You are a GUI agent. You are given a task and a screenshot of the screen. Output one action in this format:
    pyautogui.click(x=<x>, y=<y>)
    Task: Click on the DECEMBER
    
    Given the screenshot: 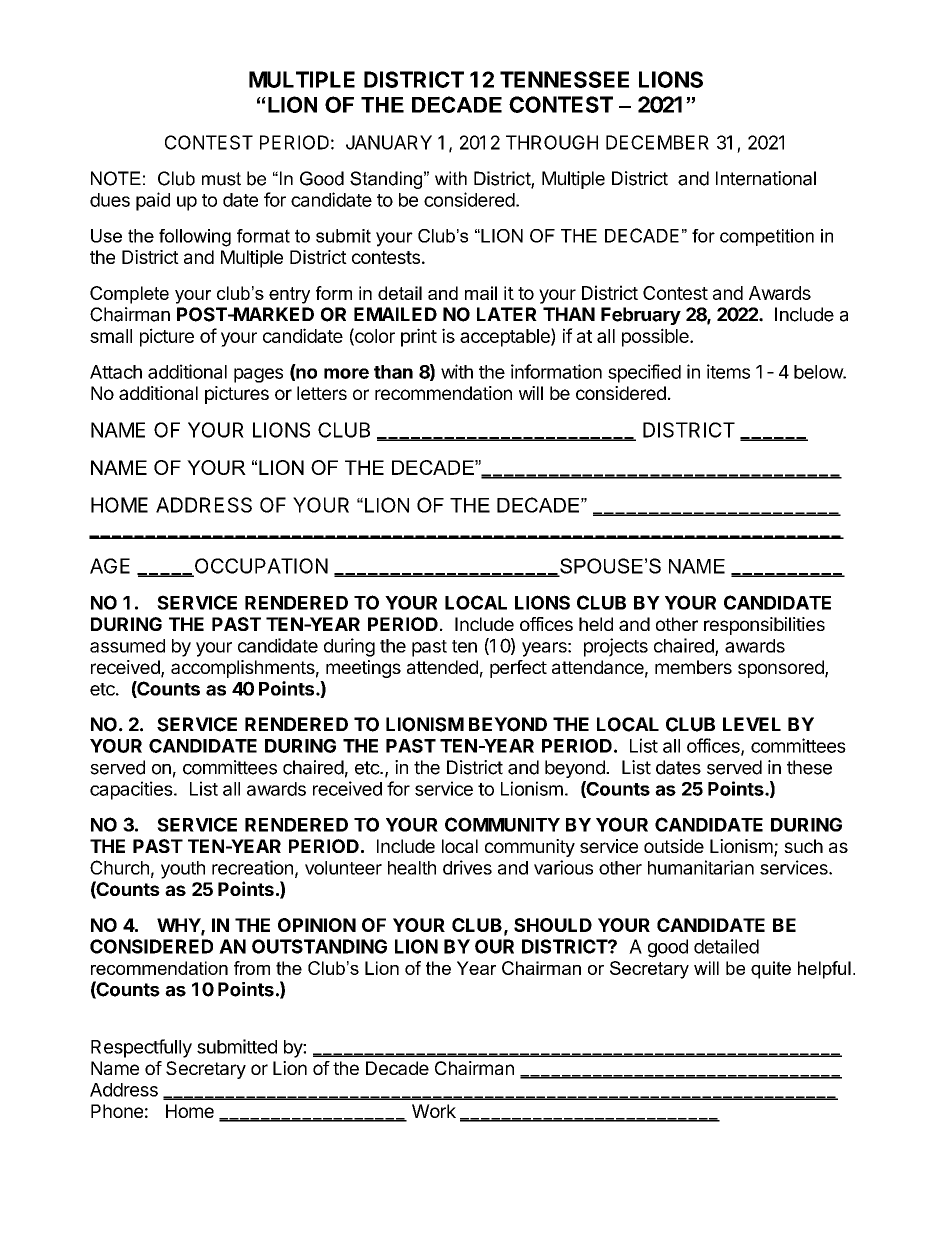 What is the action you would take?
    pyautogui.click(x=657, y=142)
